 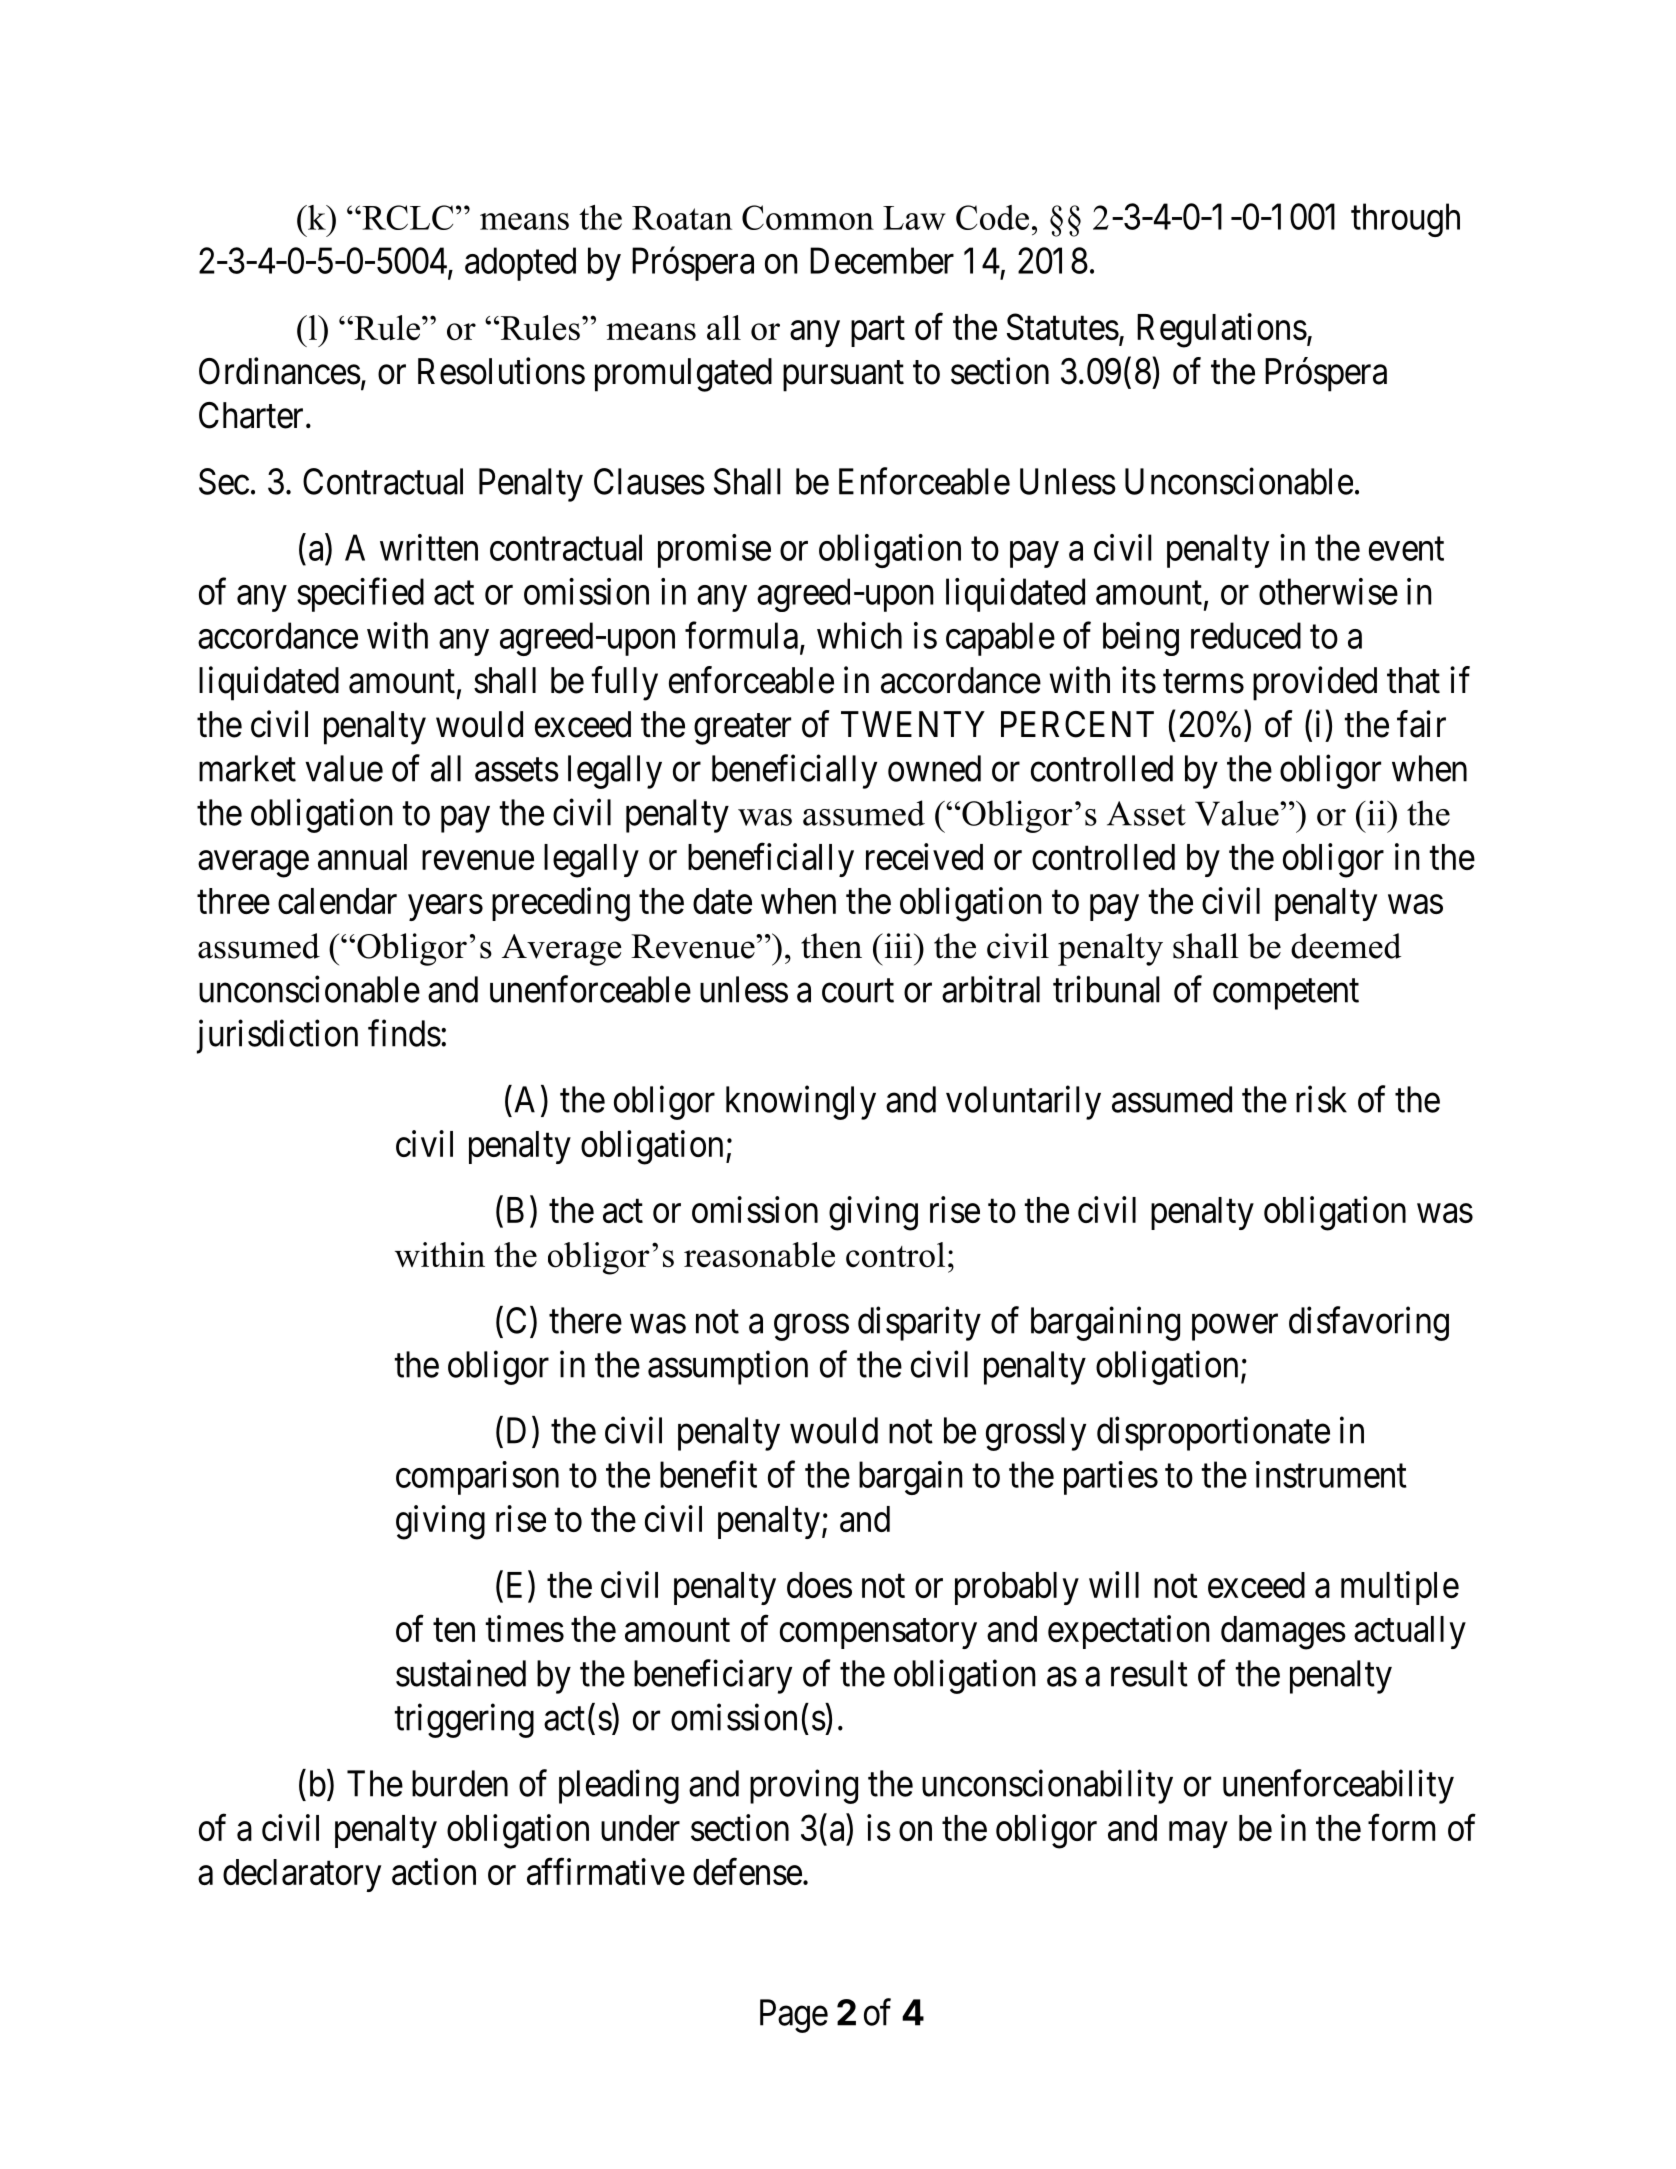 I want to click on adopted, so click(x=520, y=264).
